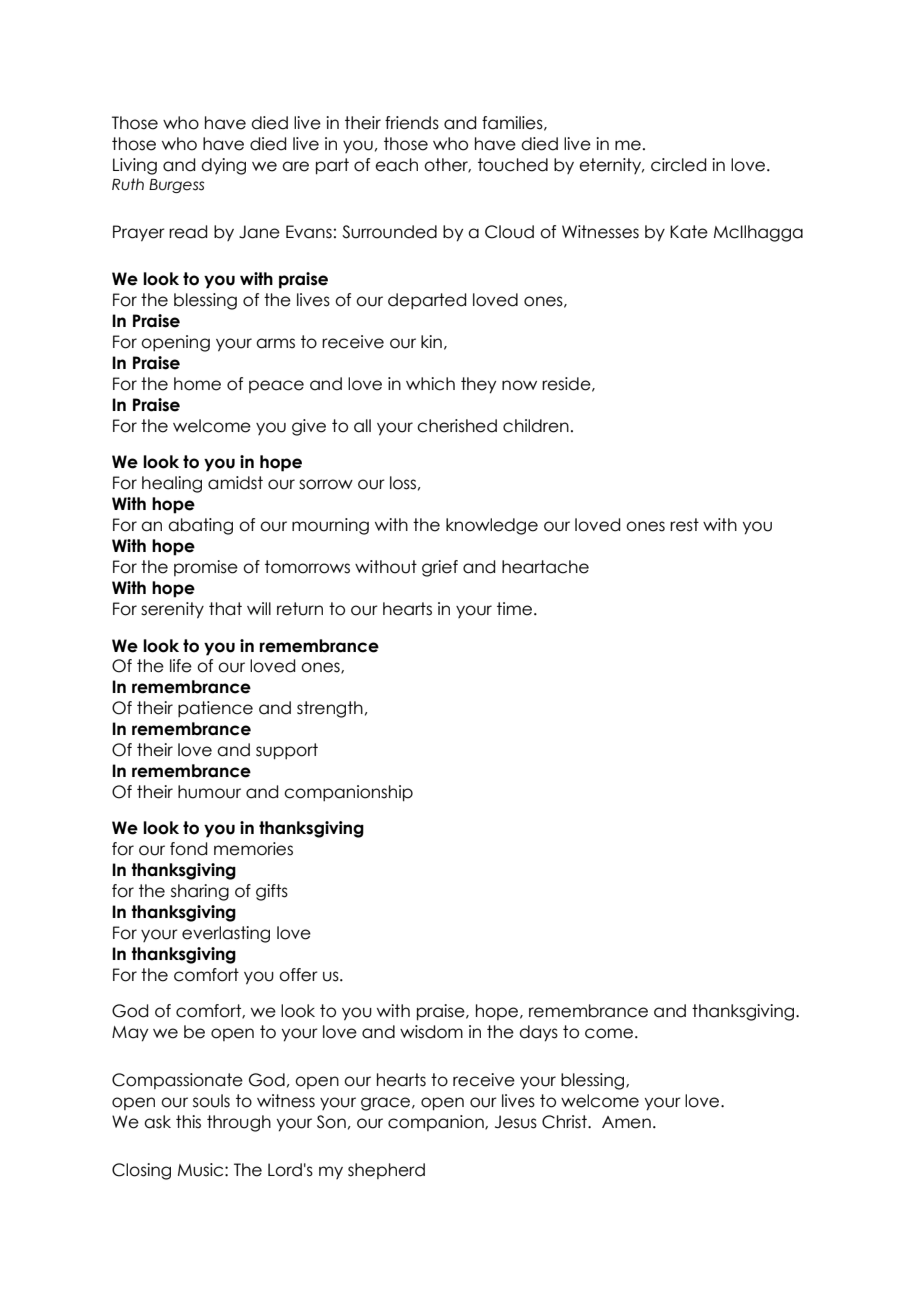 The image size is (924, 1309). I want to click on grief, so click(440, 568).
